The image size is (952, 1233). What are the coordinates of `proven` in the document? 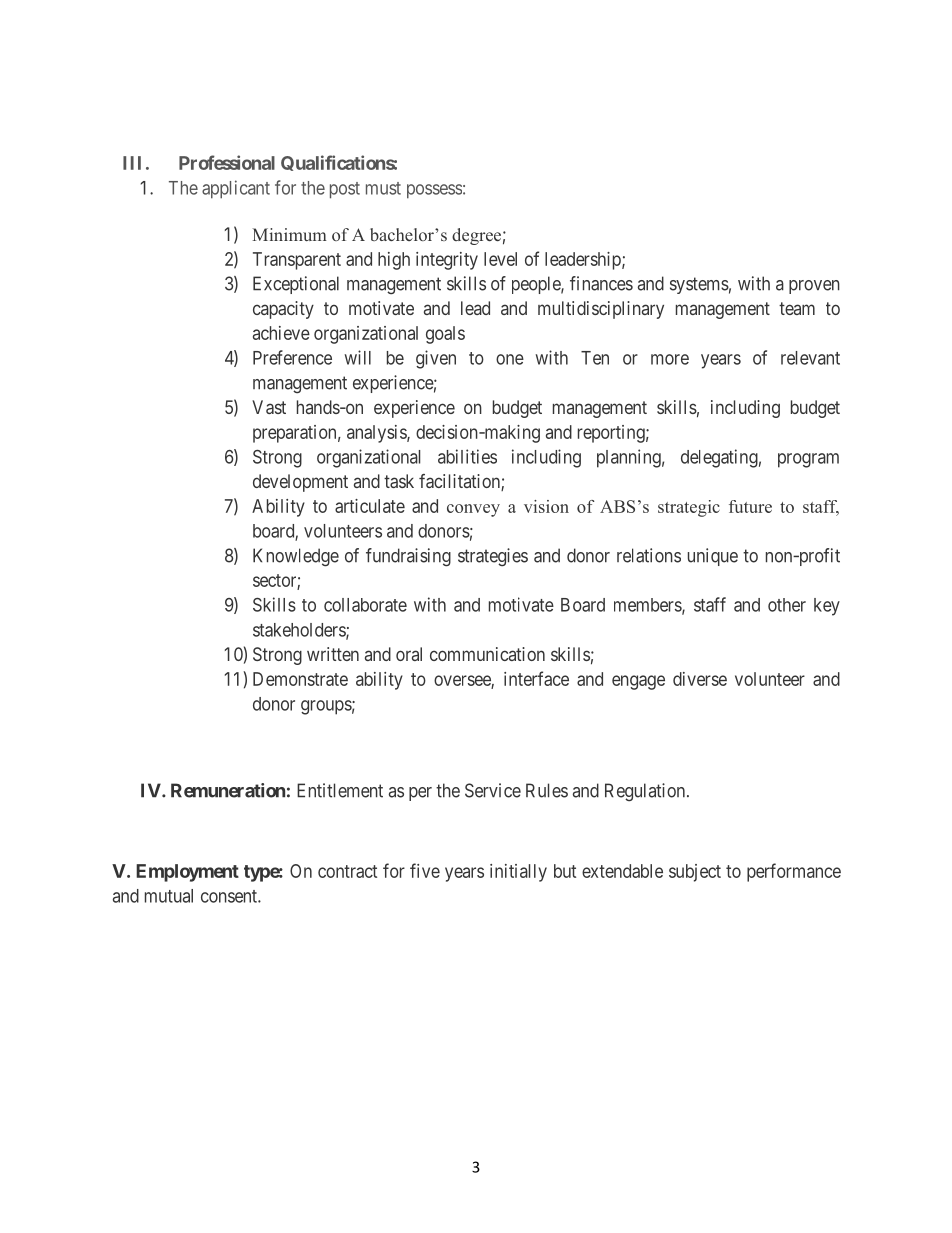 It's located at (814, 287).
